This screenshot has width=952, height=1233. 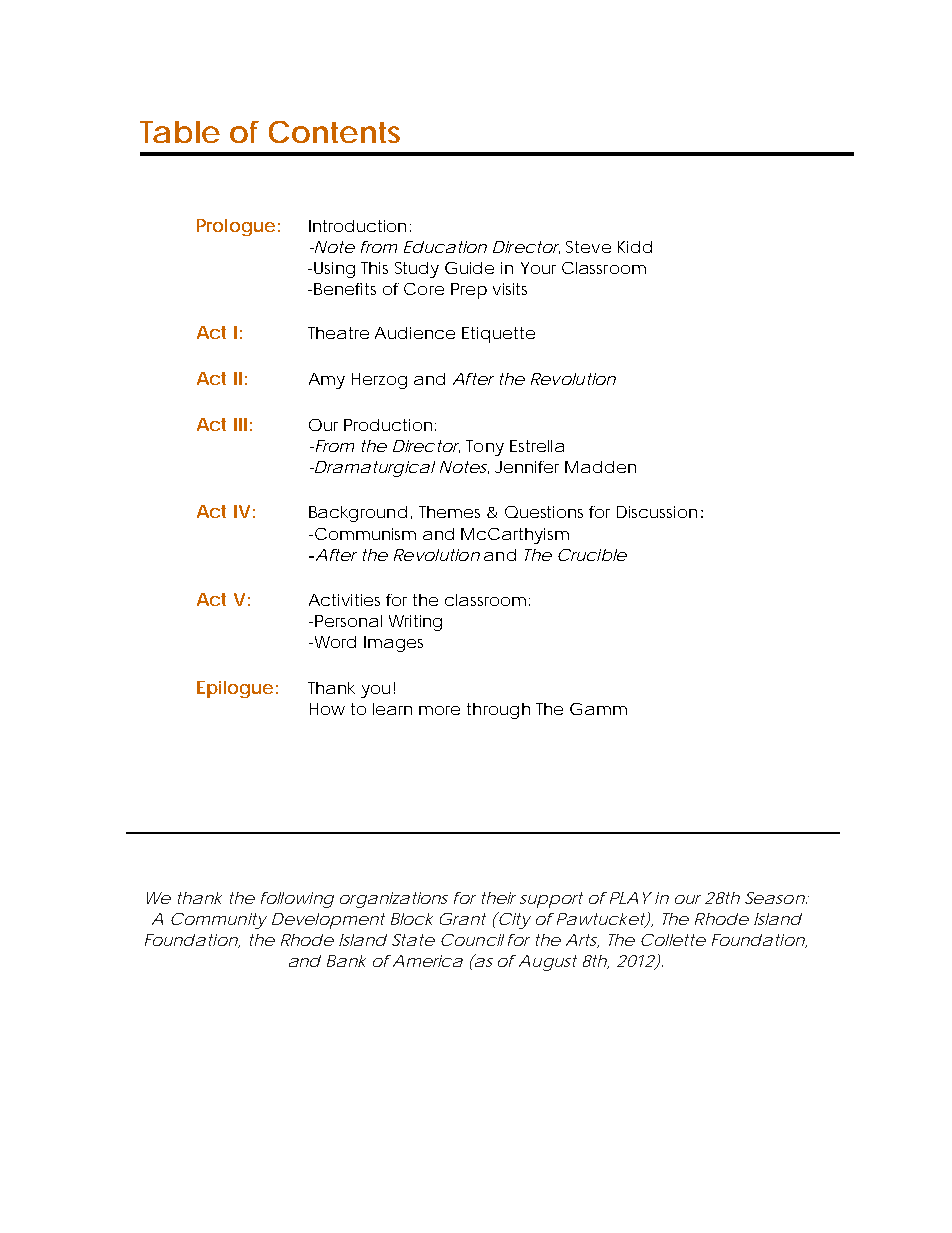 I want to click on Education, so click(x=445, y=247).
